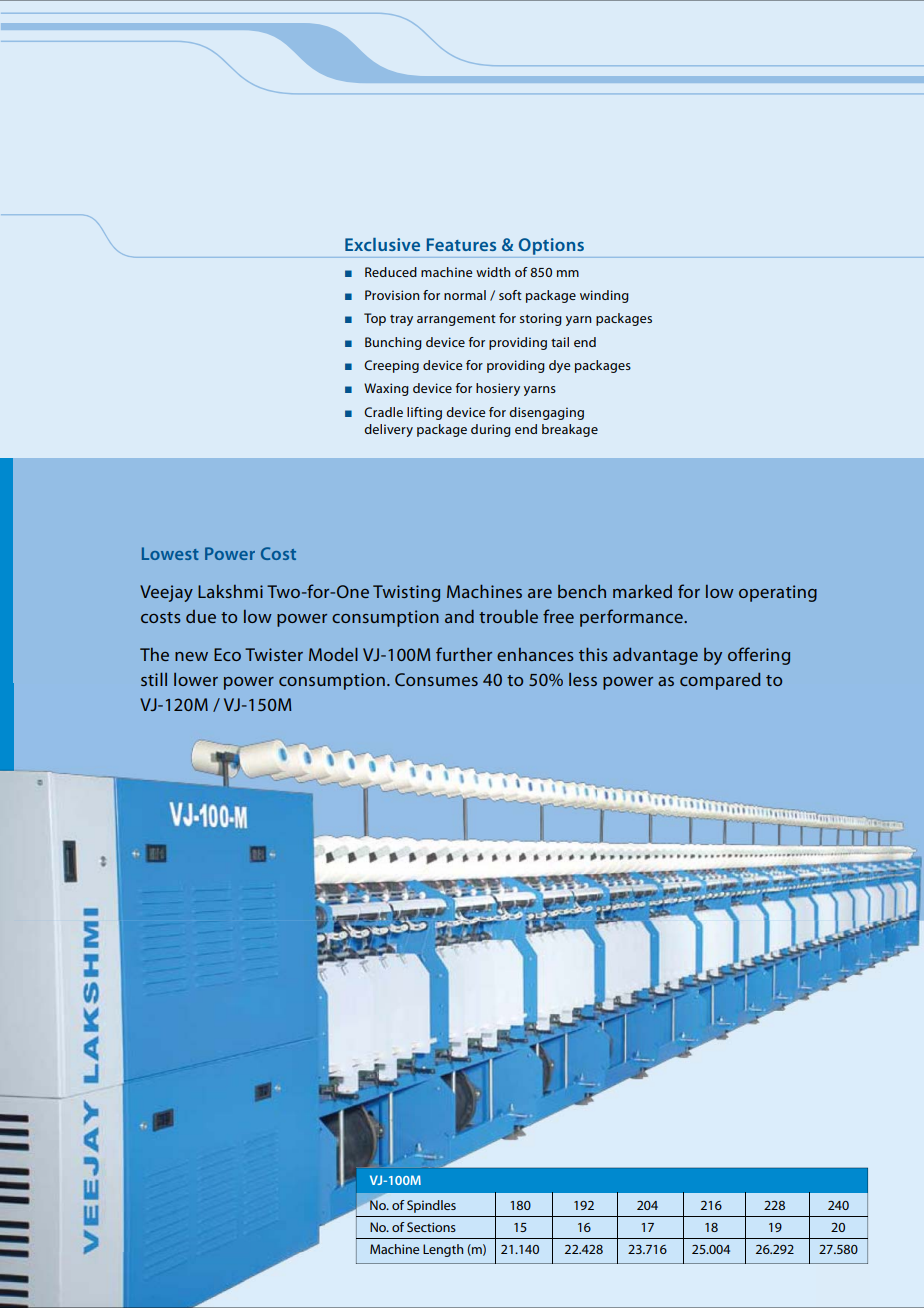 This screenshot has height=1308, width=924. I want to click on and, so click(459, 616).
